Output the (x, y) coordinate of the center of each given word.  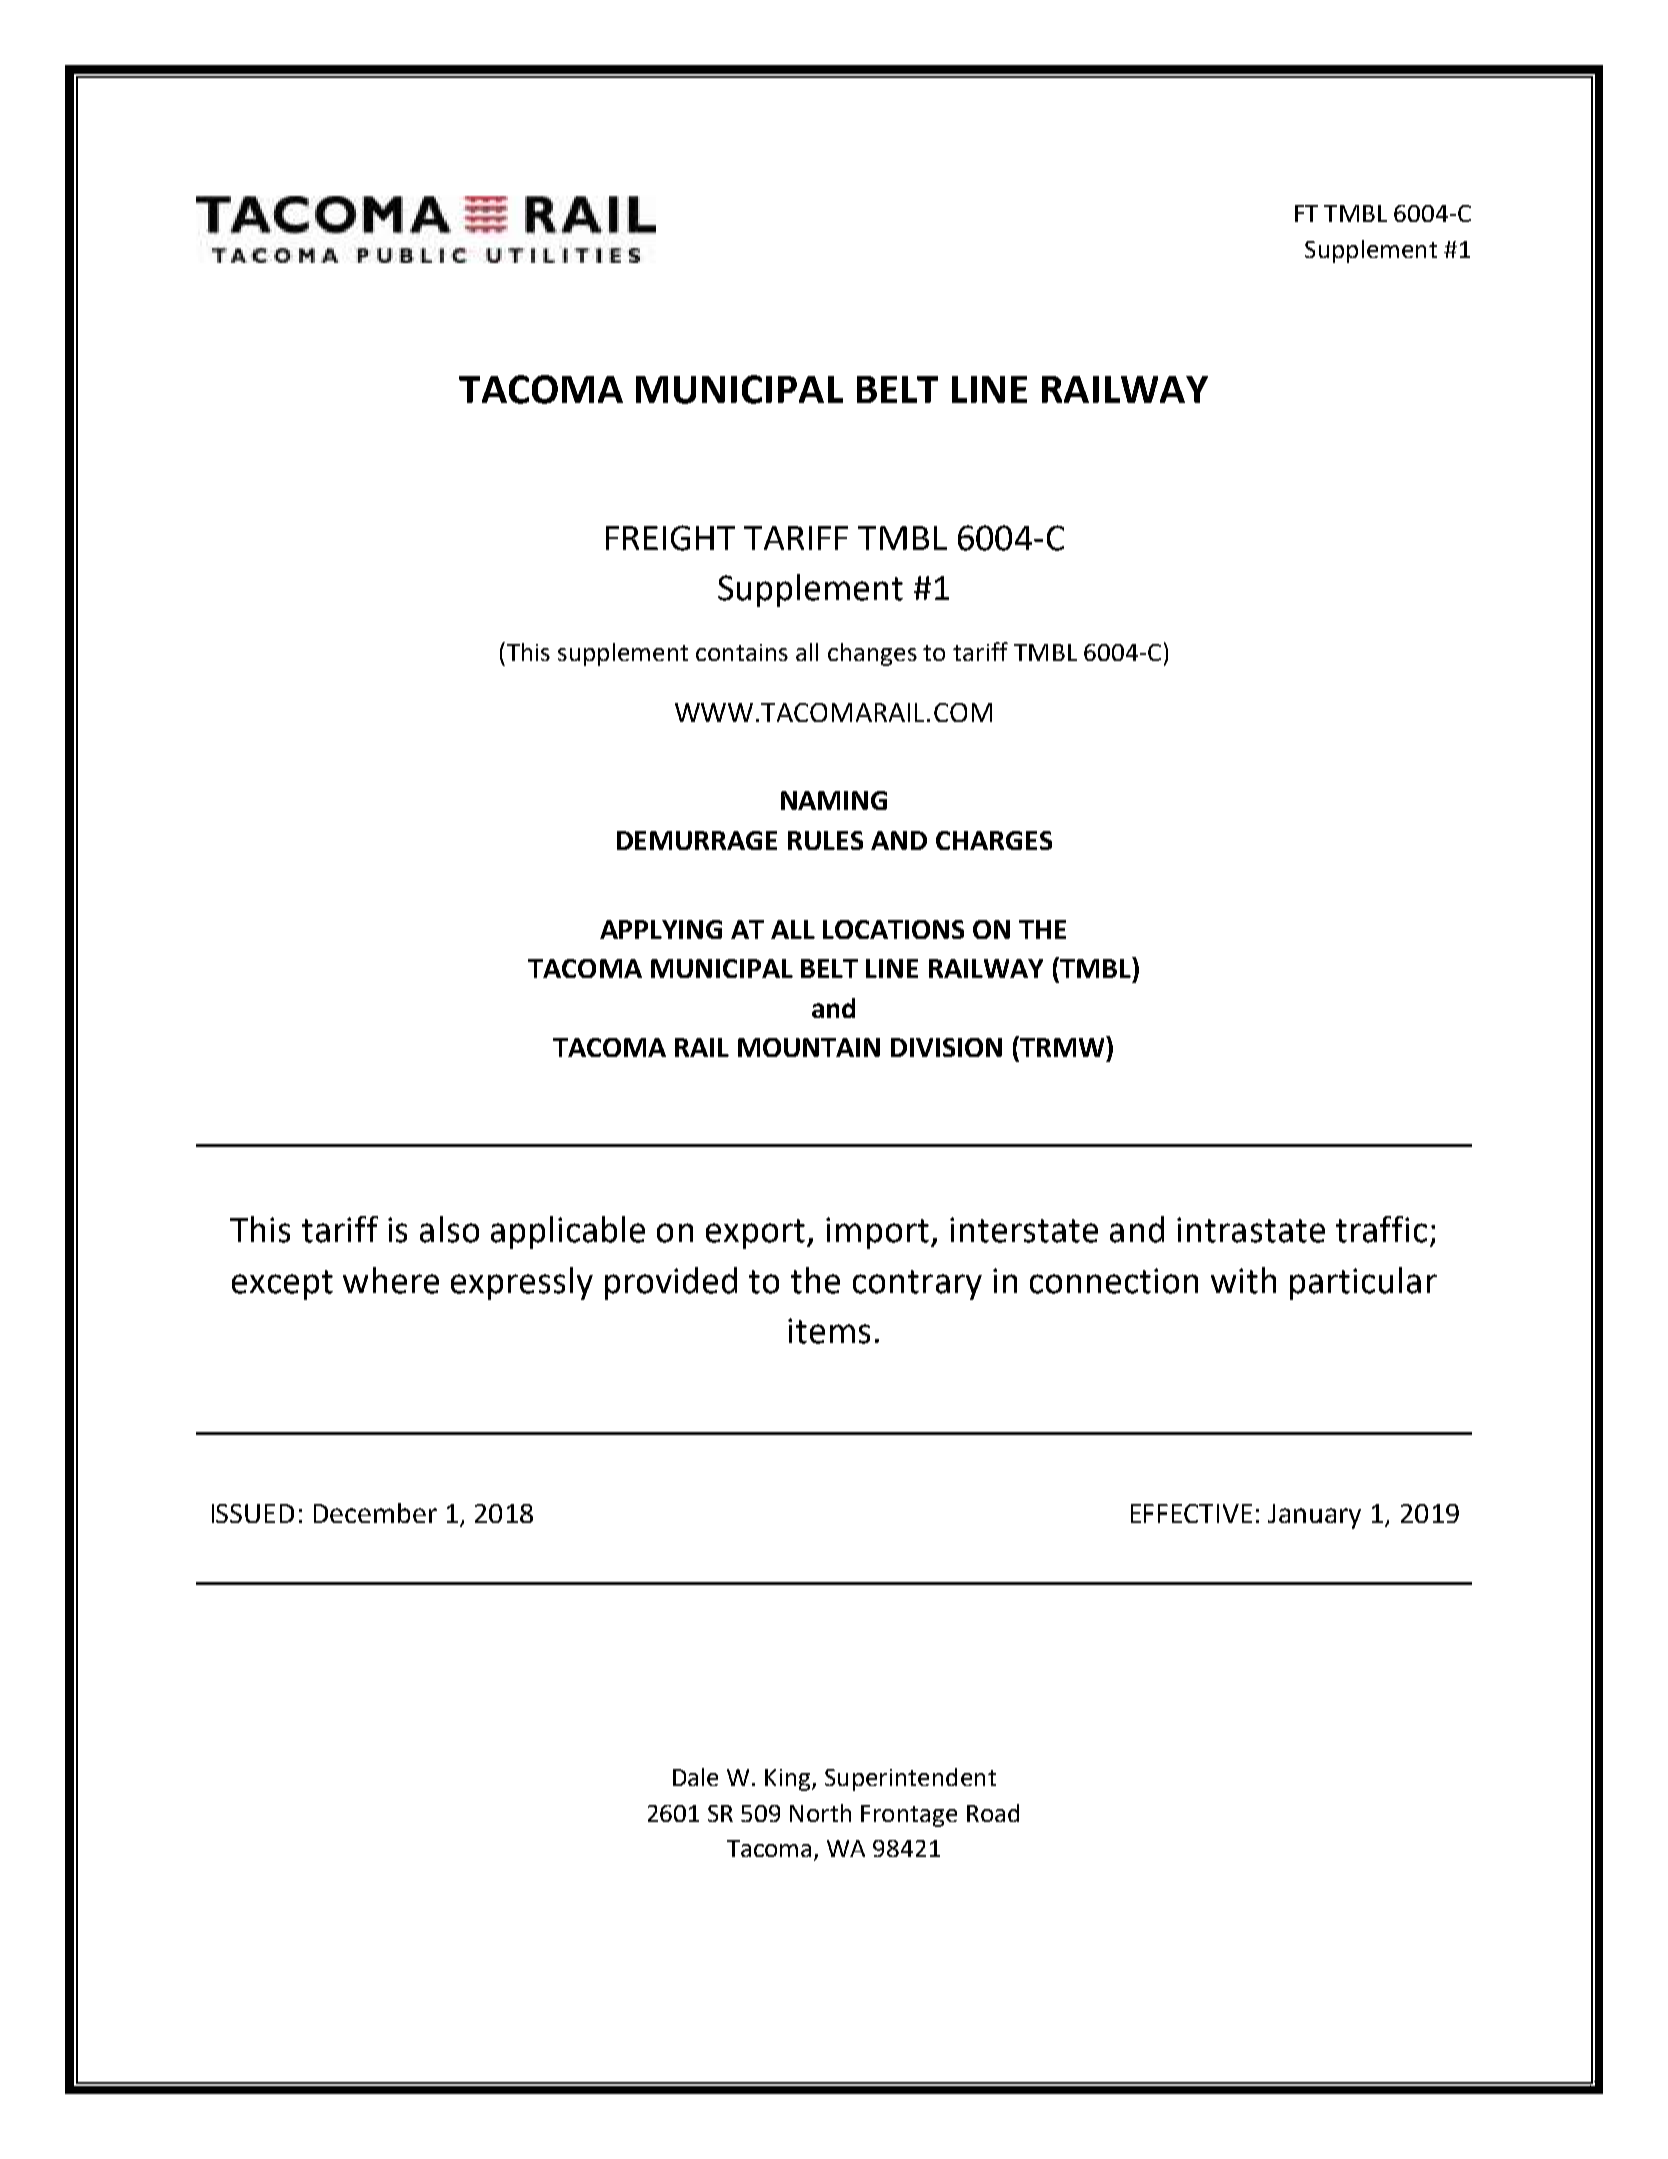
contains (742, 652)
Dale (695, 1777)
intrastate (1251, 1230)
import (877, 1233)
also (449, 1229)
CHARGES (994, 840)
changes (872, 654)
